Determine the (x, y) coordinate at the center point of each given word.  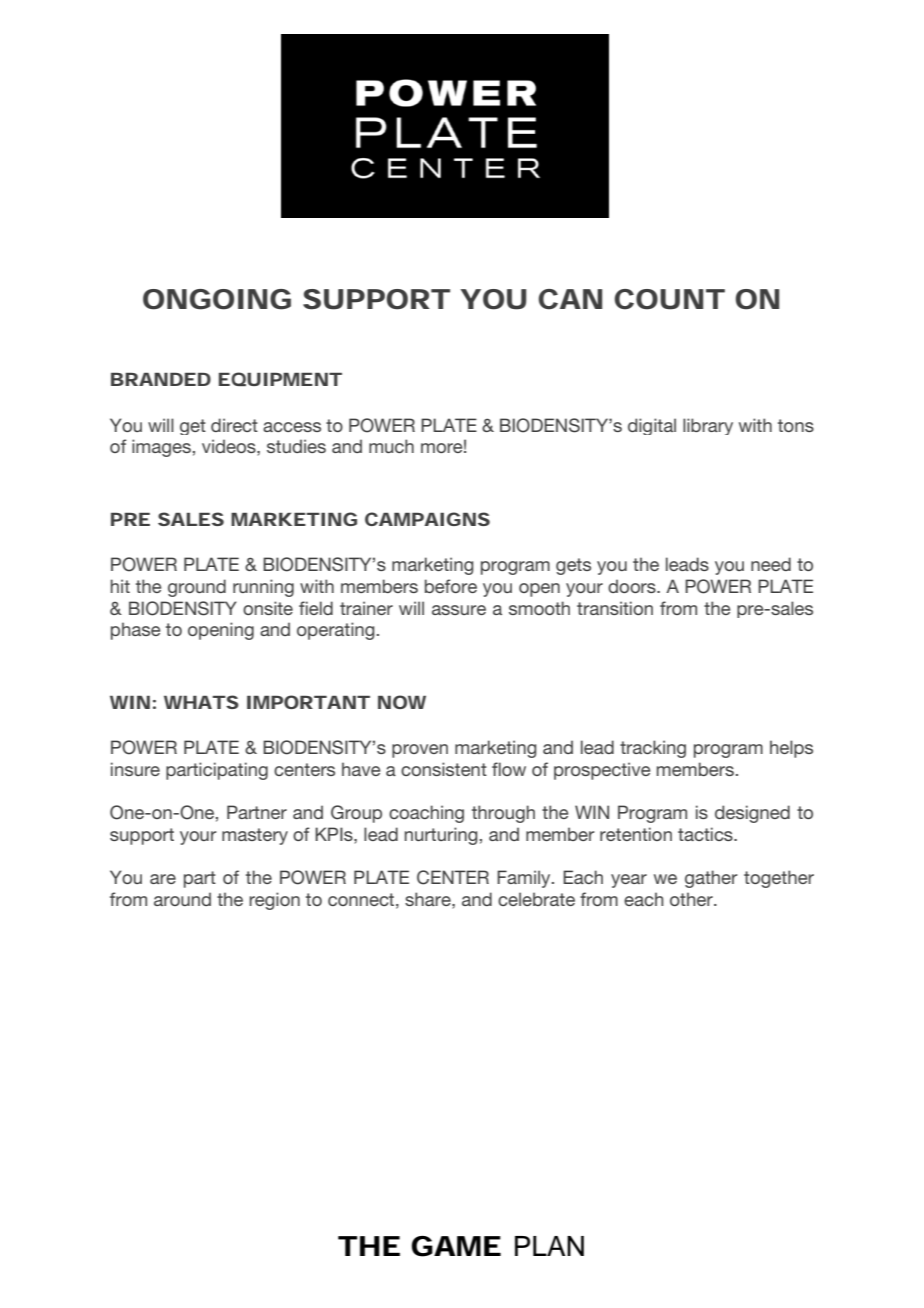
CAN (570, 299)
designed (752, 814)
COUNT (669, 299)
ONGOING (217, 299)
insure (135, 769)
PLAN (549, 1246)
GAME (456, 1246)
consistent (444, 769)
